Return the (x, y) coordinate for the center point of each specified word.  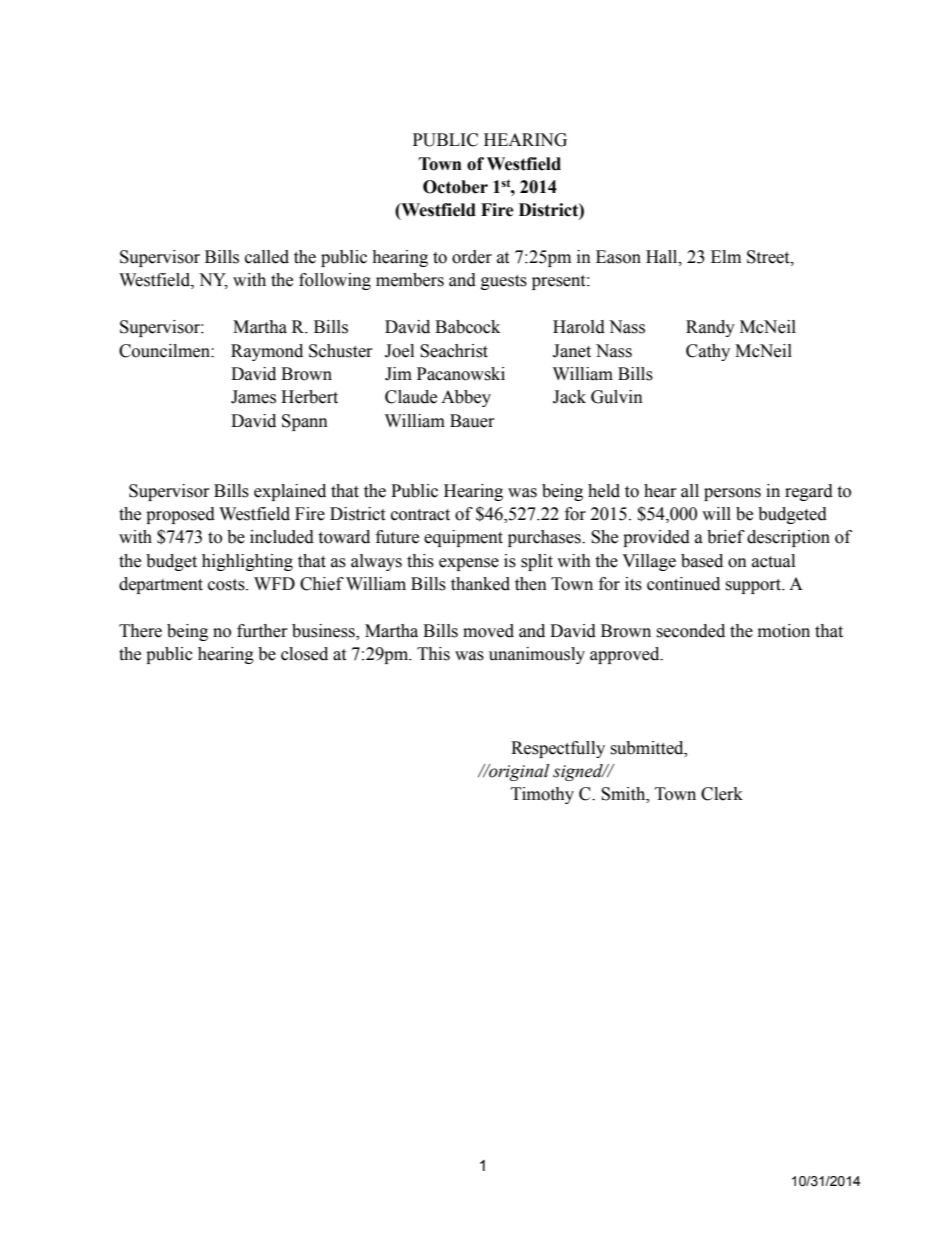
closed (304, 654)
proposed (180, 515)
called (267, 257)
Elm (726, 256)
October (455, 187)
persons (732, 494)
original (518, 772)
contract (420, 515)
